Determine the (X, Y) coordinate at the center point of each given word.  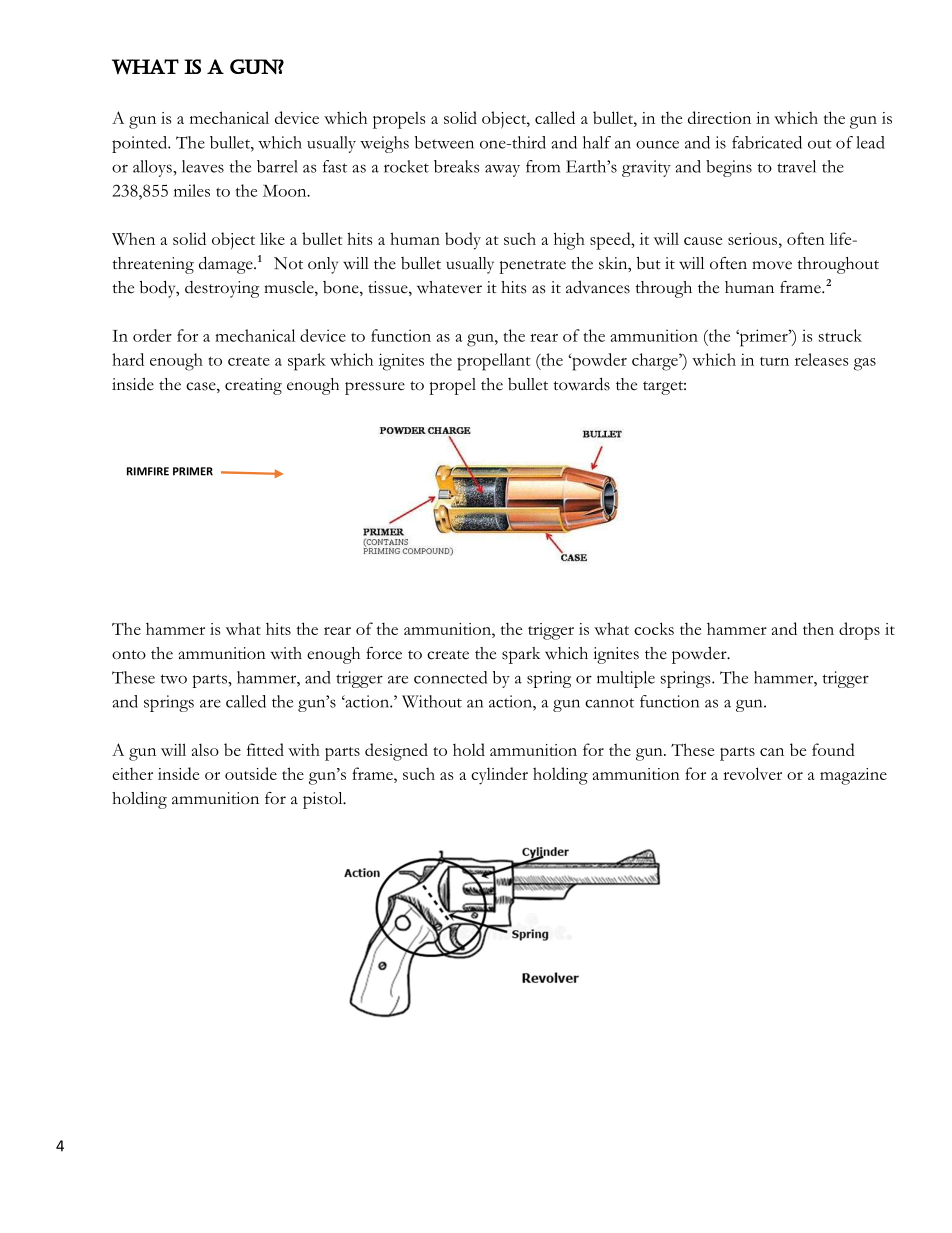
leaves (203, 166)
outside (251, 773)
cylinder (499, 776)
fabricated (767, 142)
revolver (752, 773)
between (444, 142)
